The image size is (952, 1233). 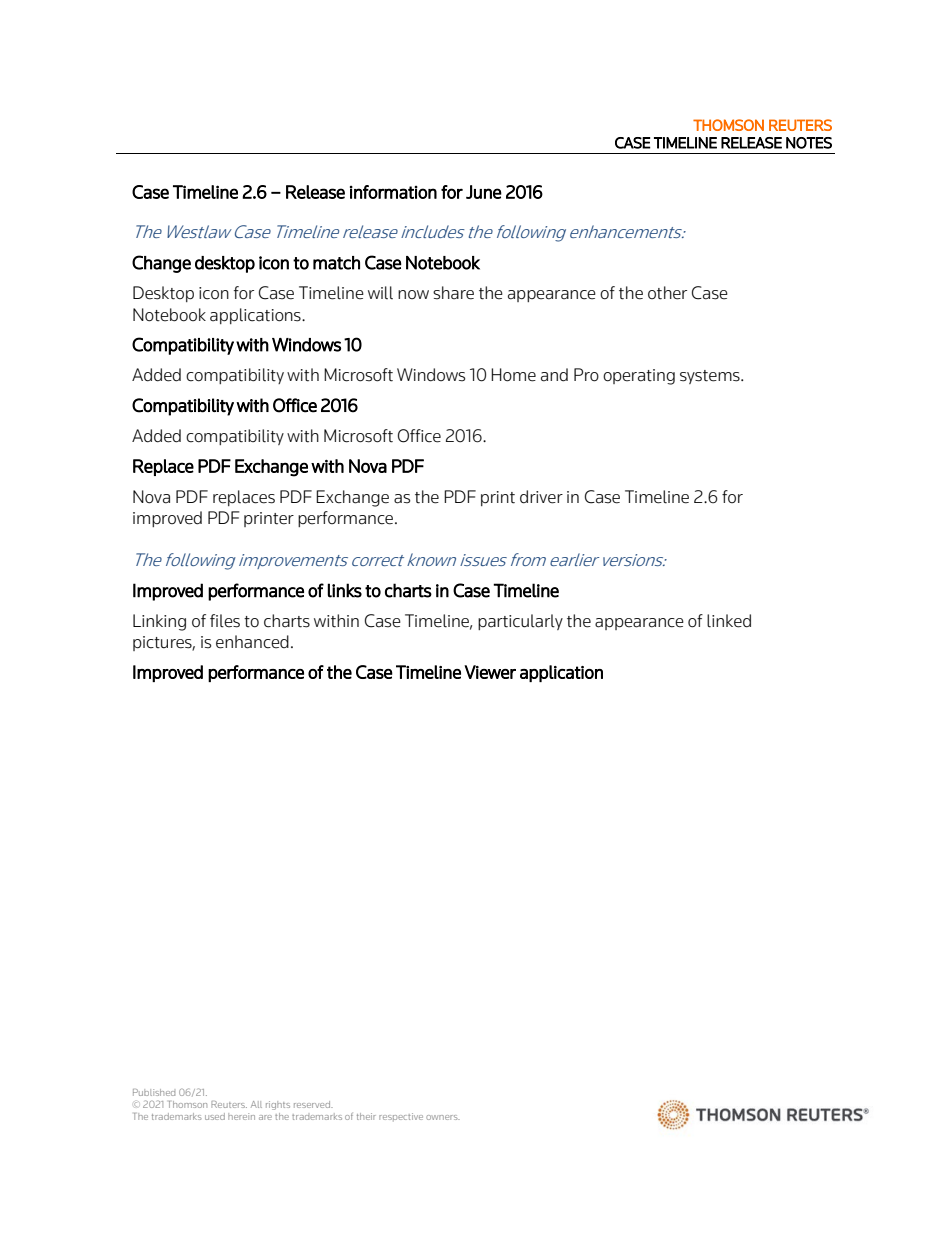 I want to click on match, so click(x=336, y=263).
